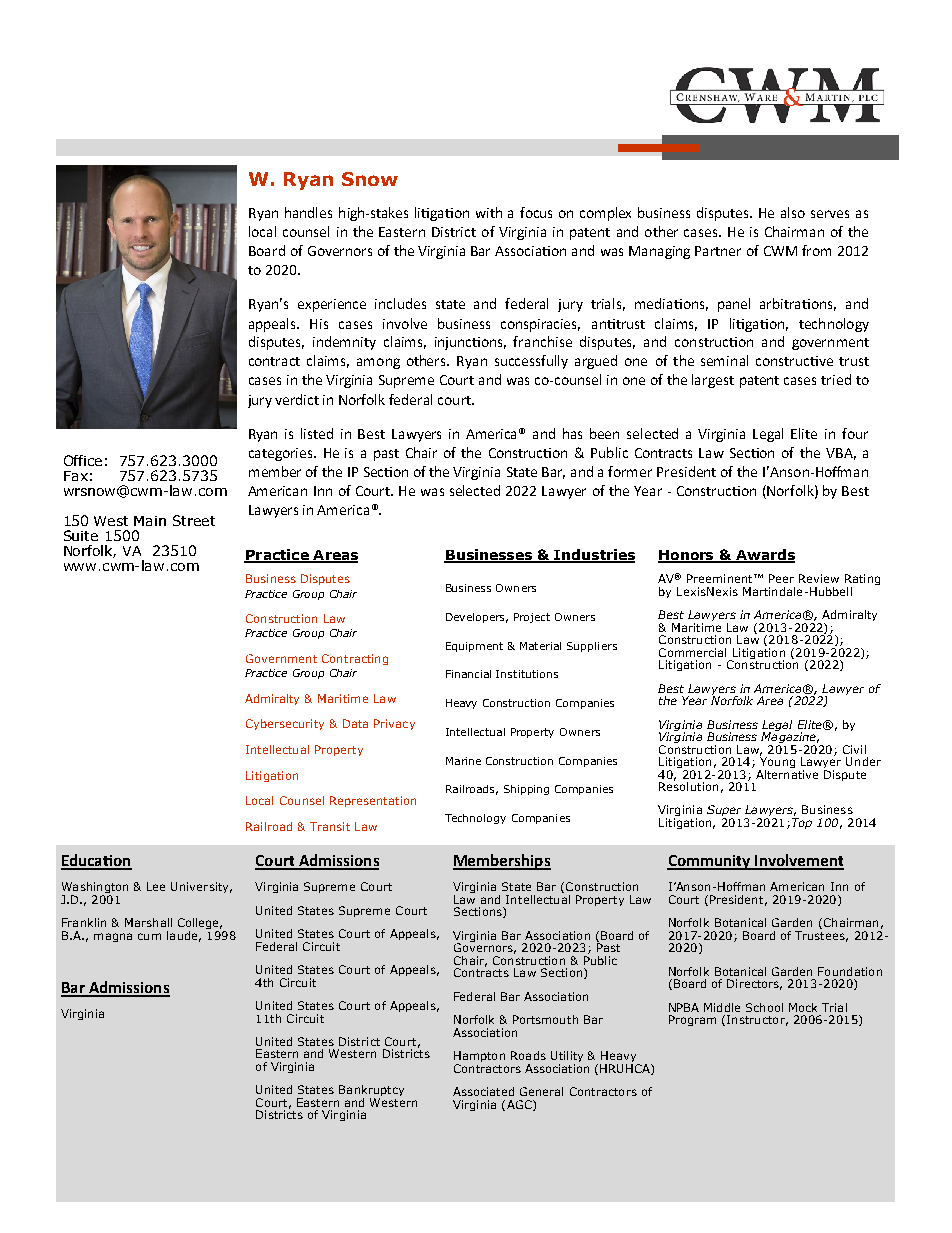 Image resolution: width=952 pixels, height=1233 pixels. Describe the element at coordinates (526, 790) in the screenshot. I see `Shipping` at that location.
